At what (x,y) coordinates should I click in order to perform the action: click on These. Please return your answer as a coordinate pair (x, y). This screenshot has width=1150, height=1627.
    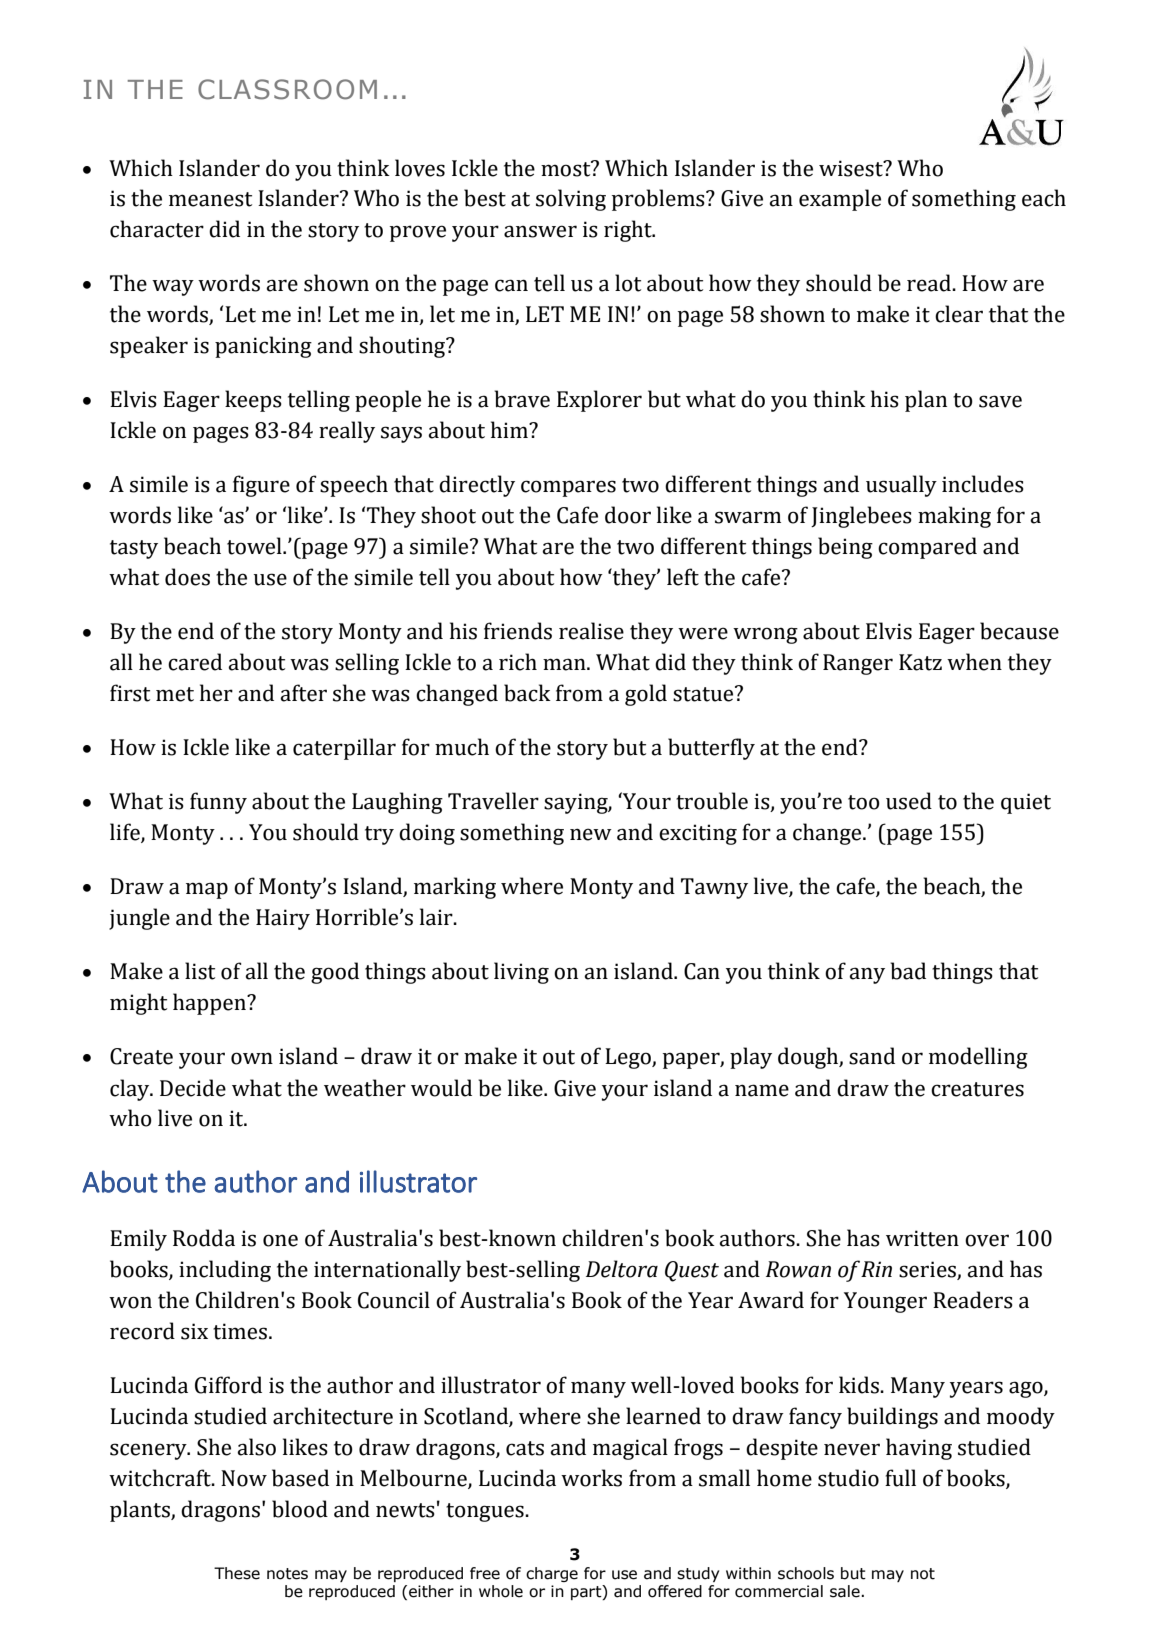
    Looking at the image, I should click on (237, 1573).
